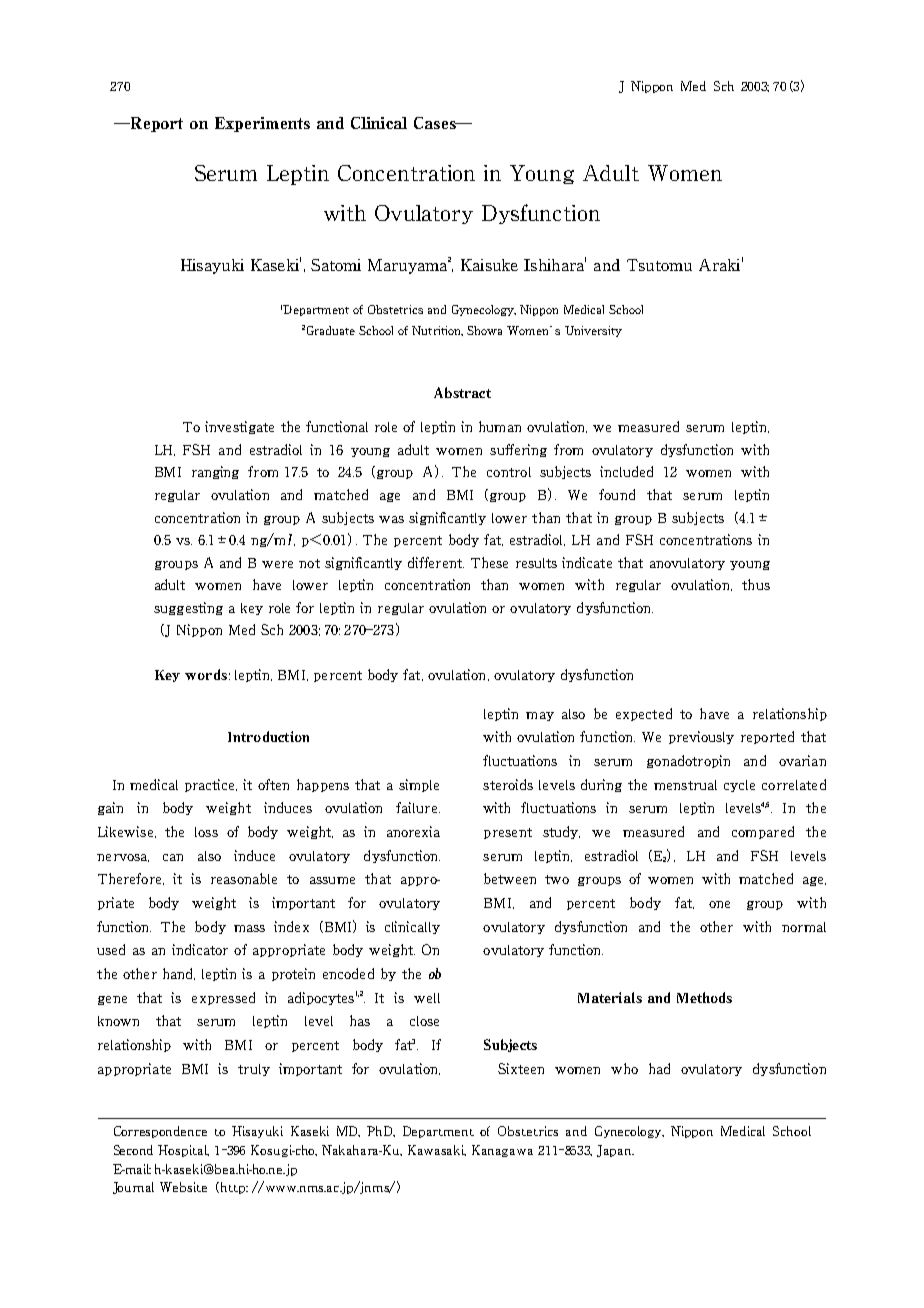 Image resolution: width=924 pixels, height=1308 pixels. I want to click on Hospital, so click(183, 1151).
